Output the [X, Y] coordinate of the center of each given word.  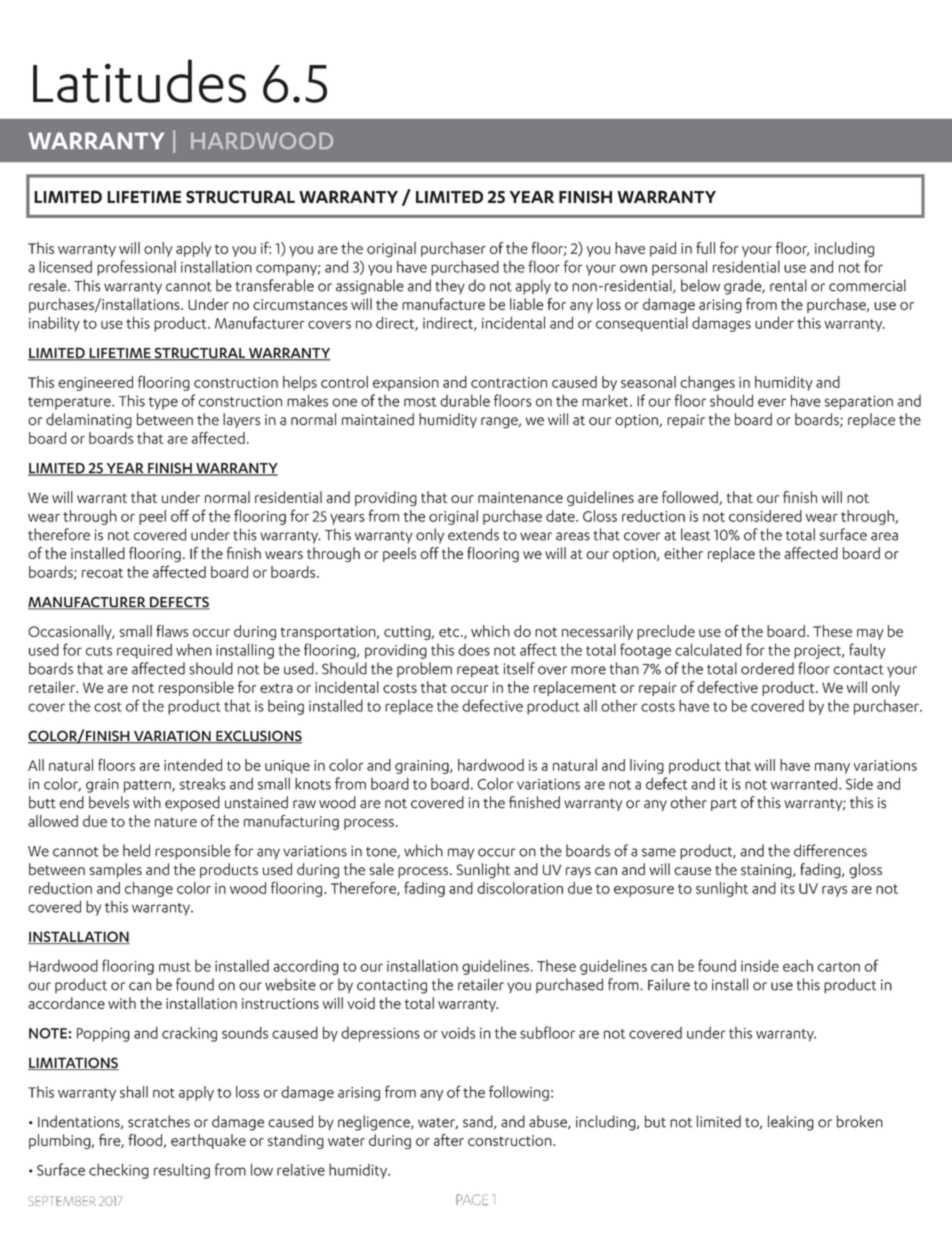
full [705, 248]
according [306, 967]
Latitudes [139, 81]
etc [450, 632]
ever [772, 402]
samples [115, 870]
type [163, 403]
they [450, 286]
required [144, 651]
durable [465, 400]
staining [767, 871]
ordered [767, 668]
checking [119, 1171]
